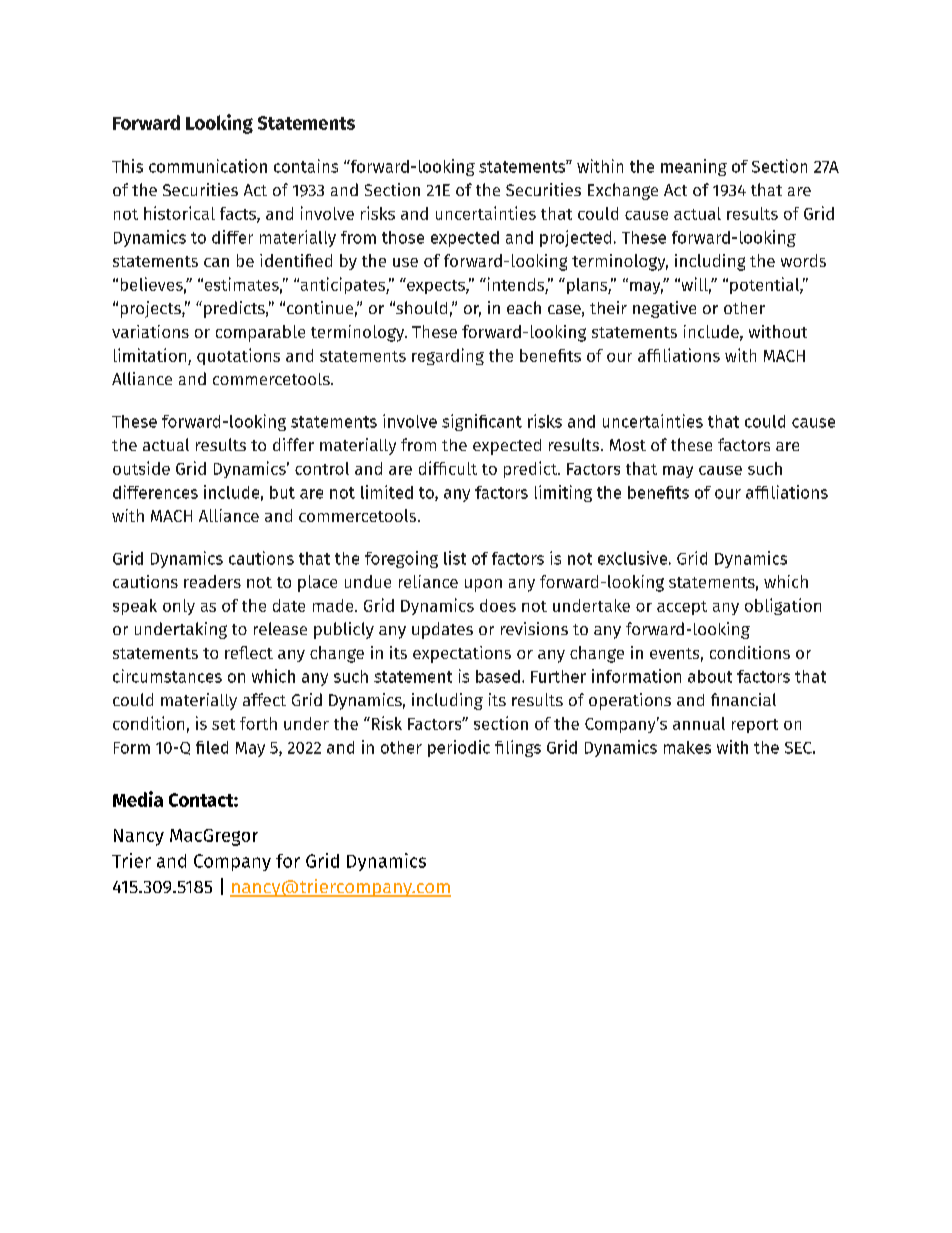 The width and height of the screenshot is (952, 1233). What do you see at coordinates (212, 581) in the screenshot?
I see `readers` at bounding box center [212, 581].
